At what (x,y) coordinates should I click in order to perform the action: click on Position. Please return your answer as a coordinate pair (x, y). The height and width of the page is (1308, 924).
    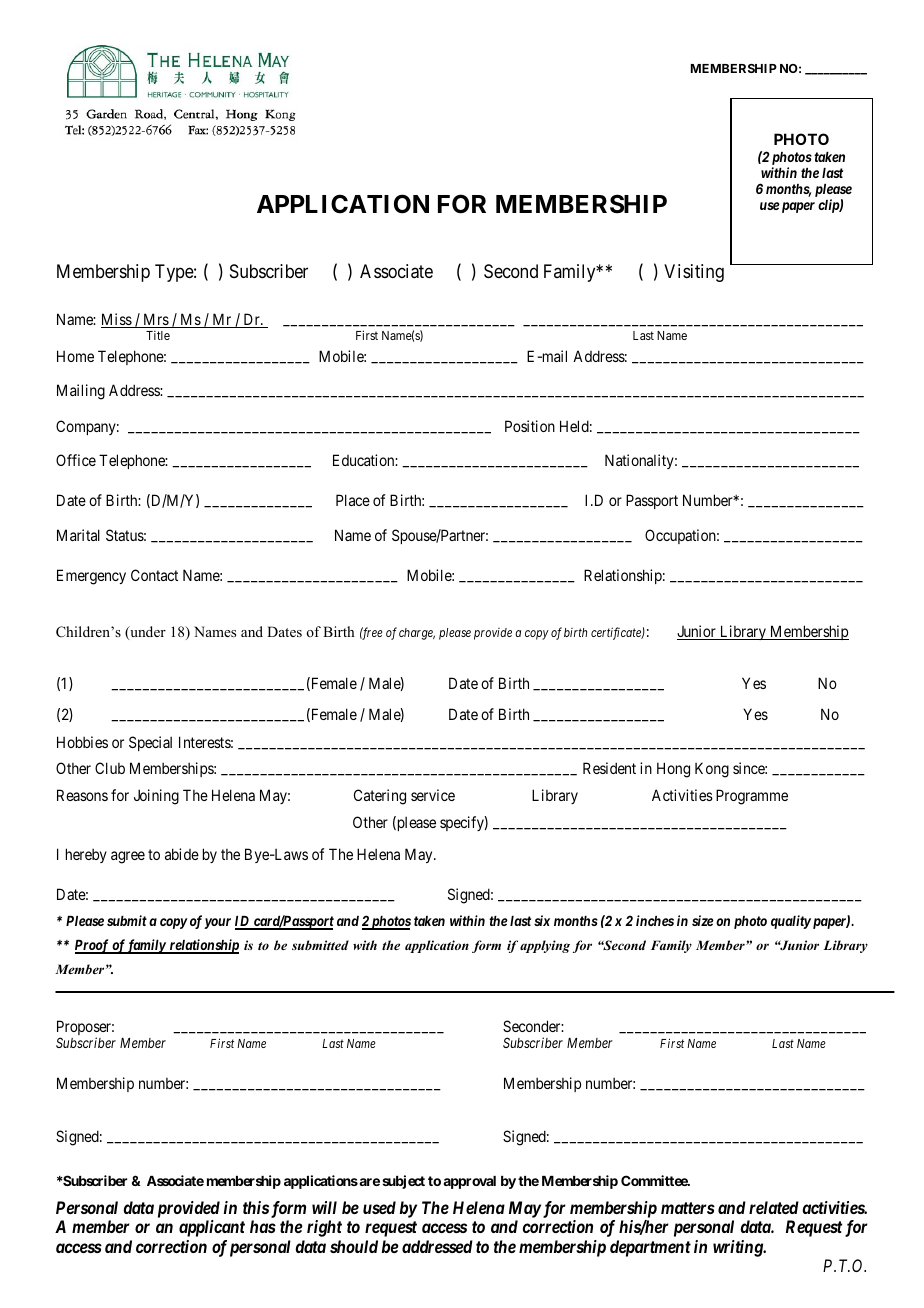
    Looking at the image, I should click on (530, 426).
